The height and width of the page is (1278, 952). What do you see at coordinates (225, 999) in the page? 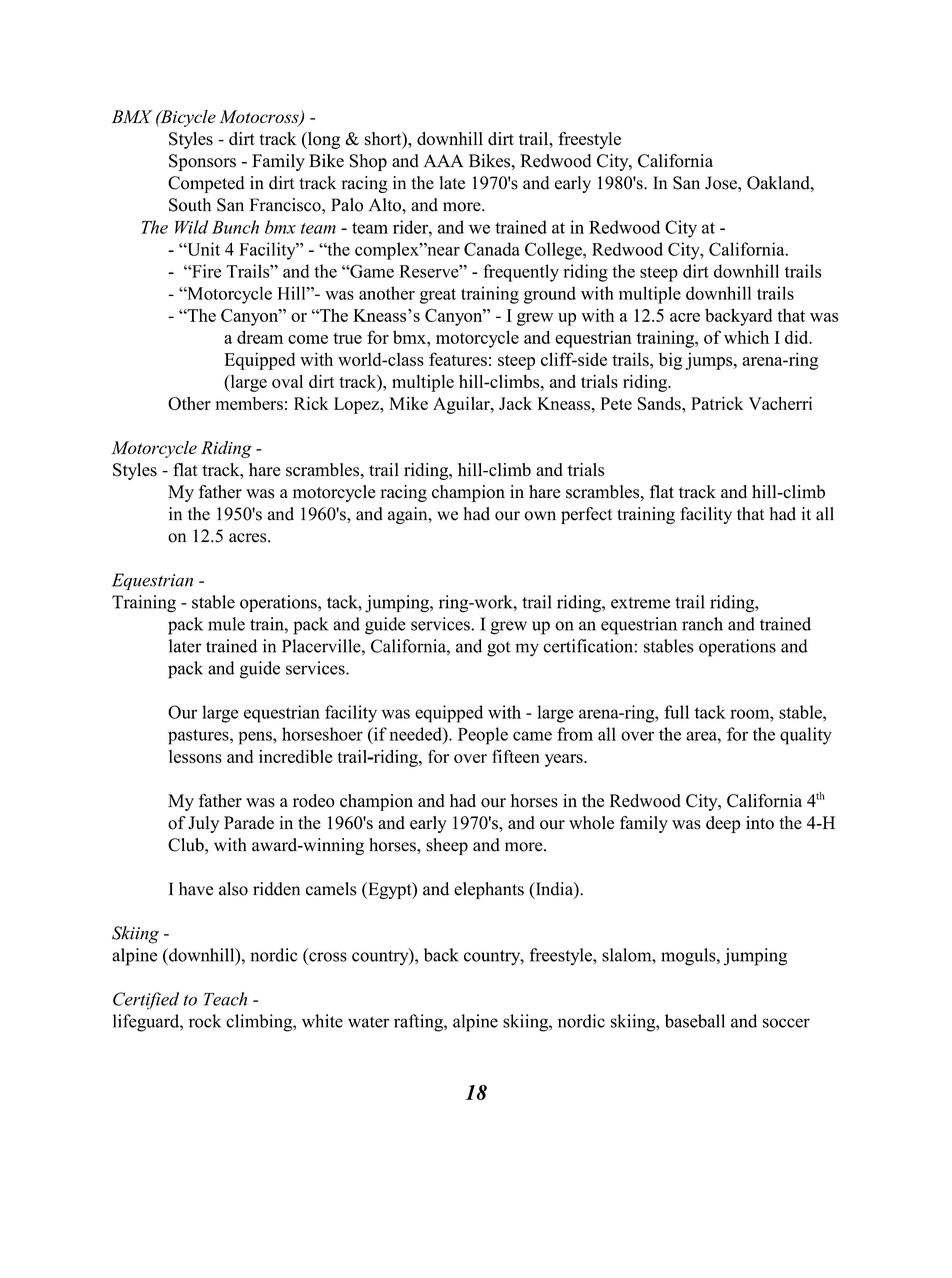
I see `Teach` at bounding box center [225, 999].
